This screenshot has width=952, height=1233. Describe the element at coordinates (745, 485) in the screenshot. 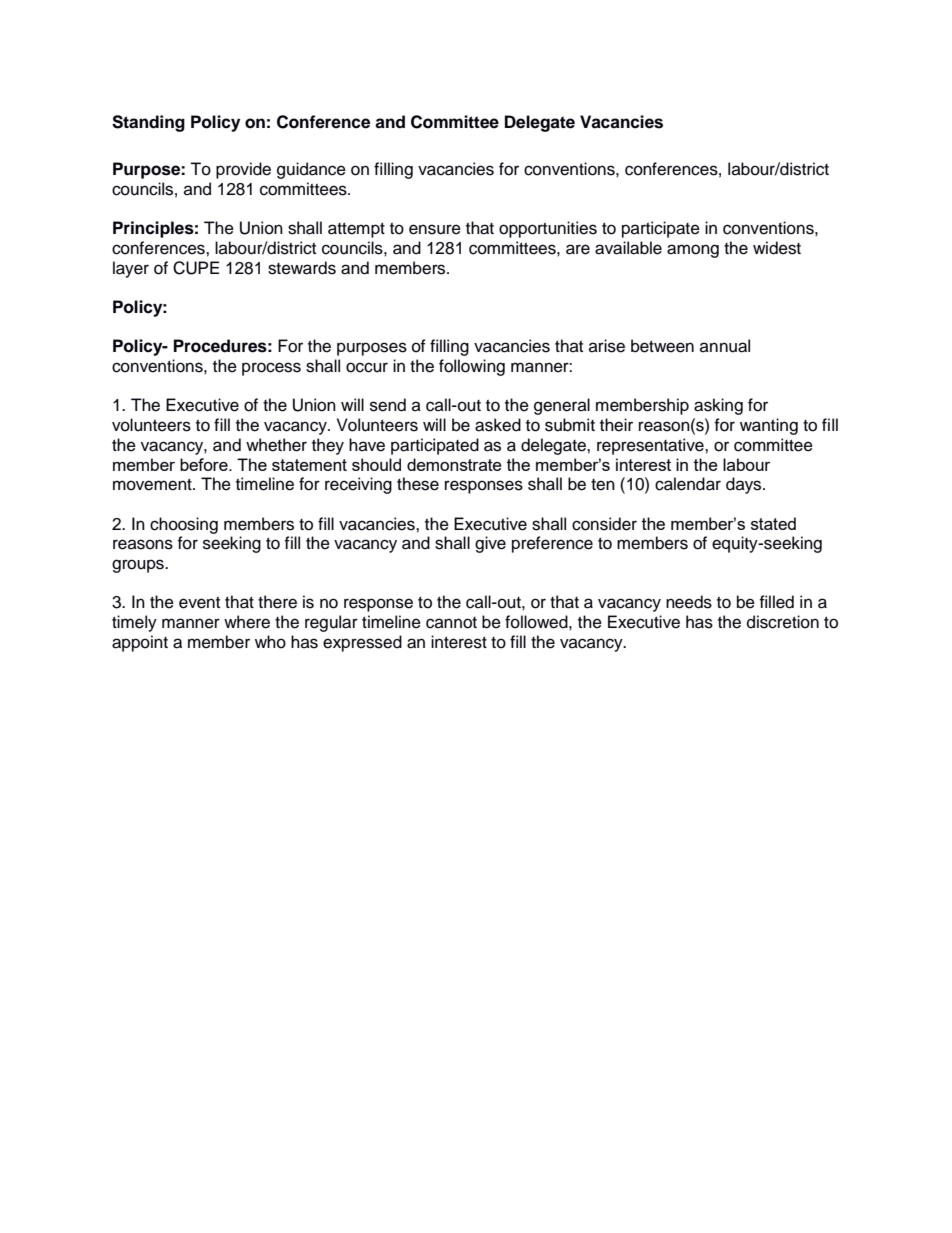

I see `days` at that location.
